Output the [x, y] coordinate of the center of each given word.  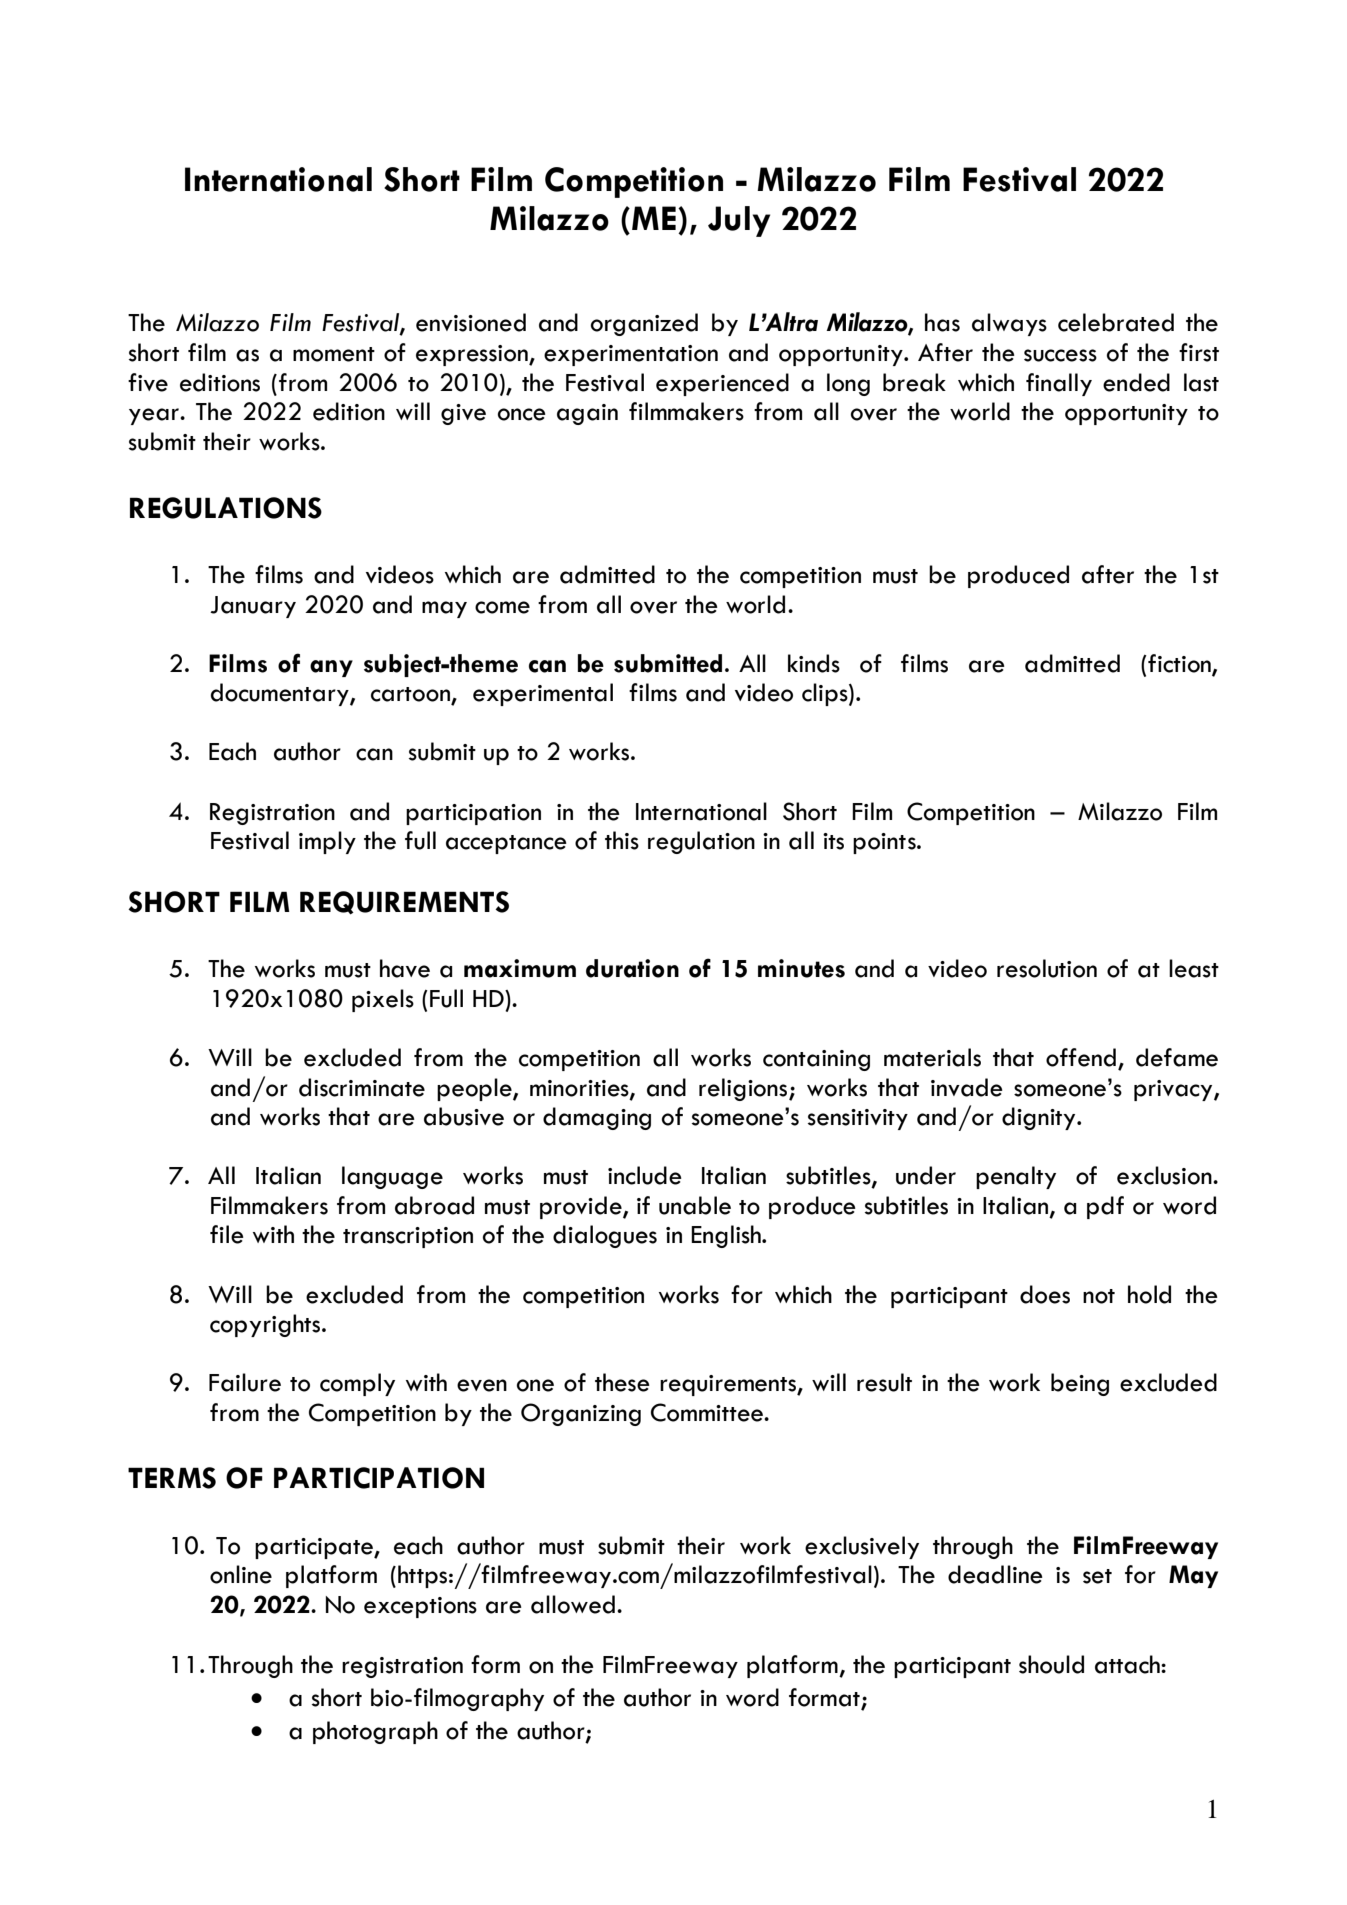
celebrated [1116, 322]
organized [644, 324]
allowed [573, 1604]
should [1051, 1664]
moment [334, 354]
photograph [375, 1732]
